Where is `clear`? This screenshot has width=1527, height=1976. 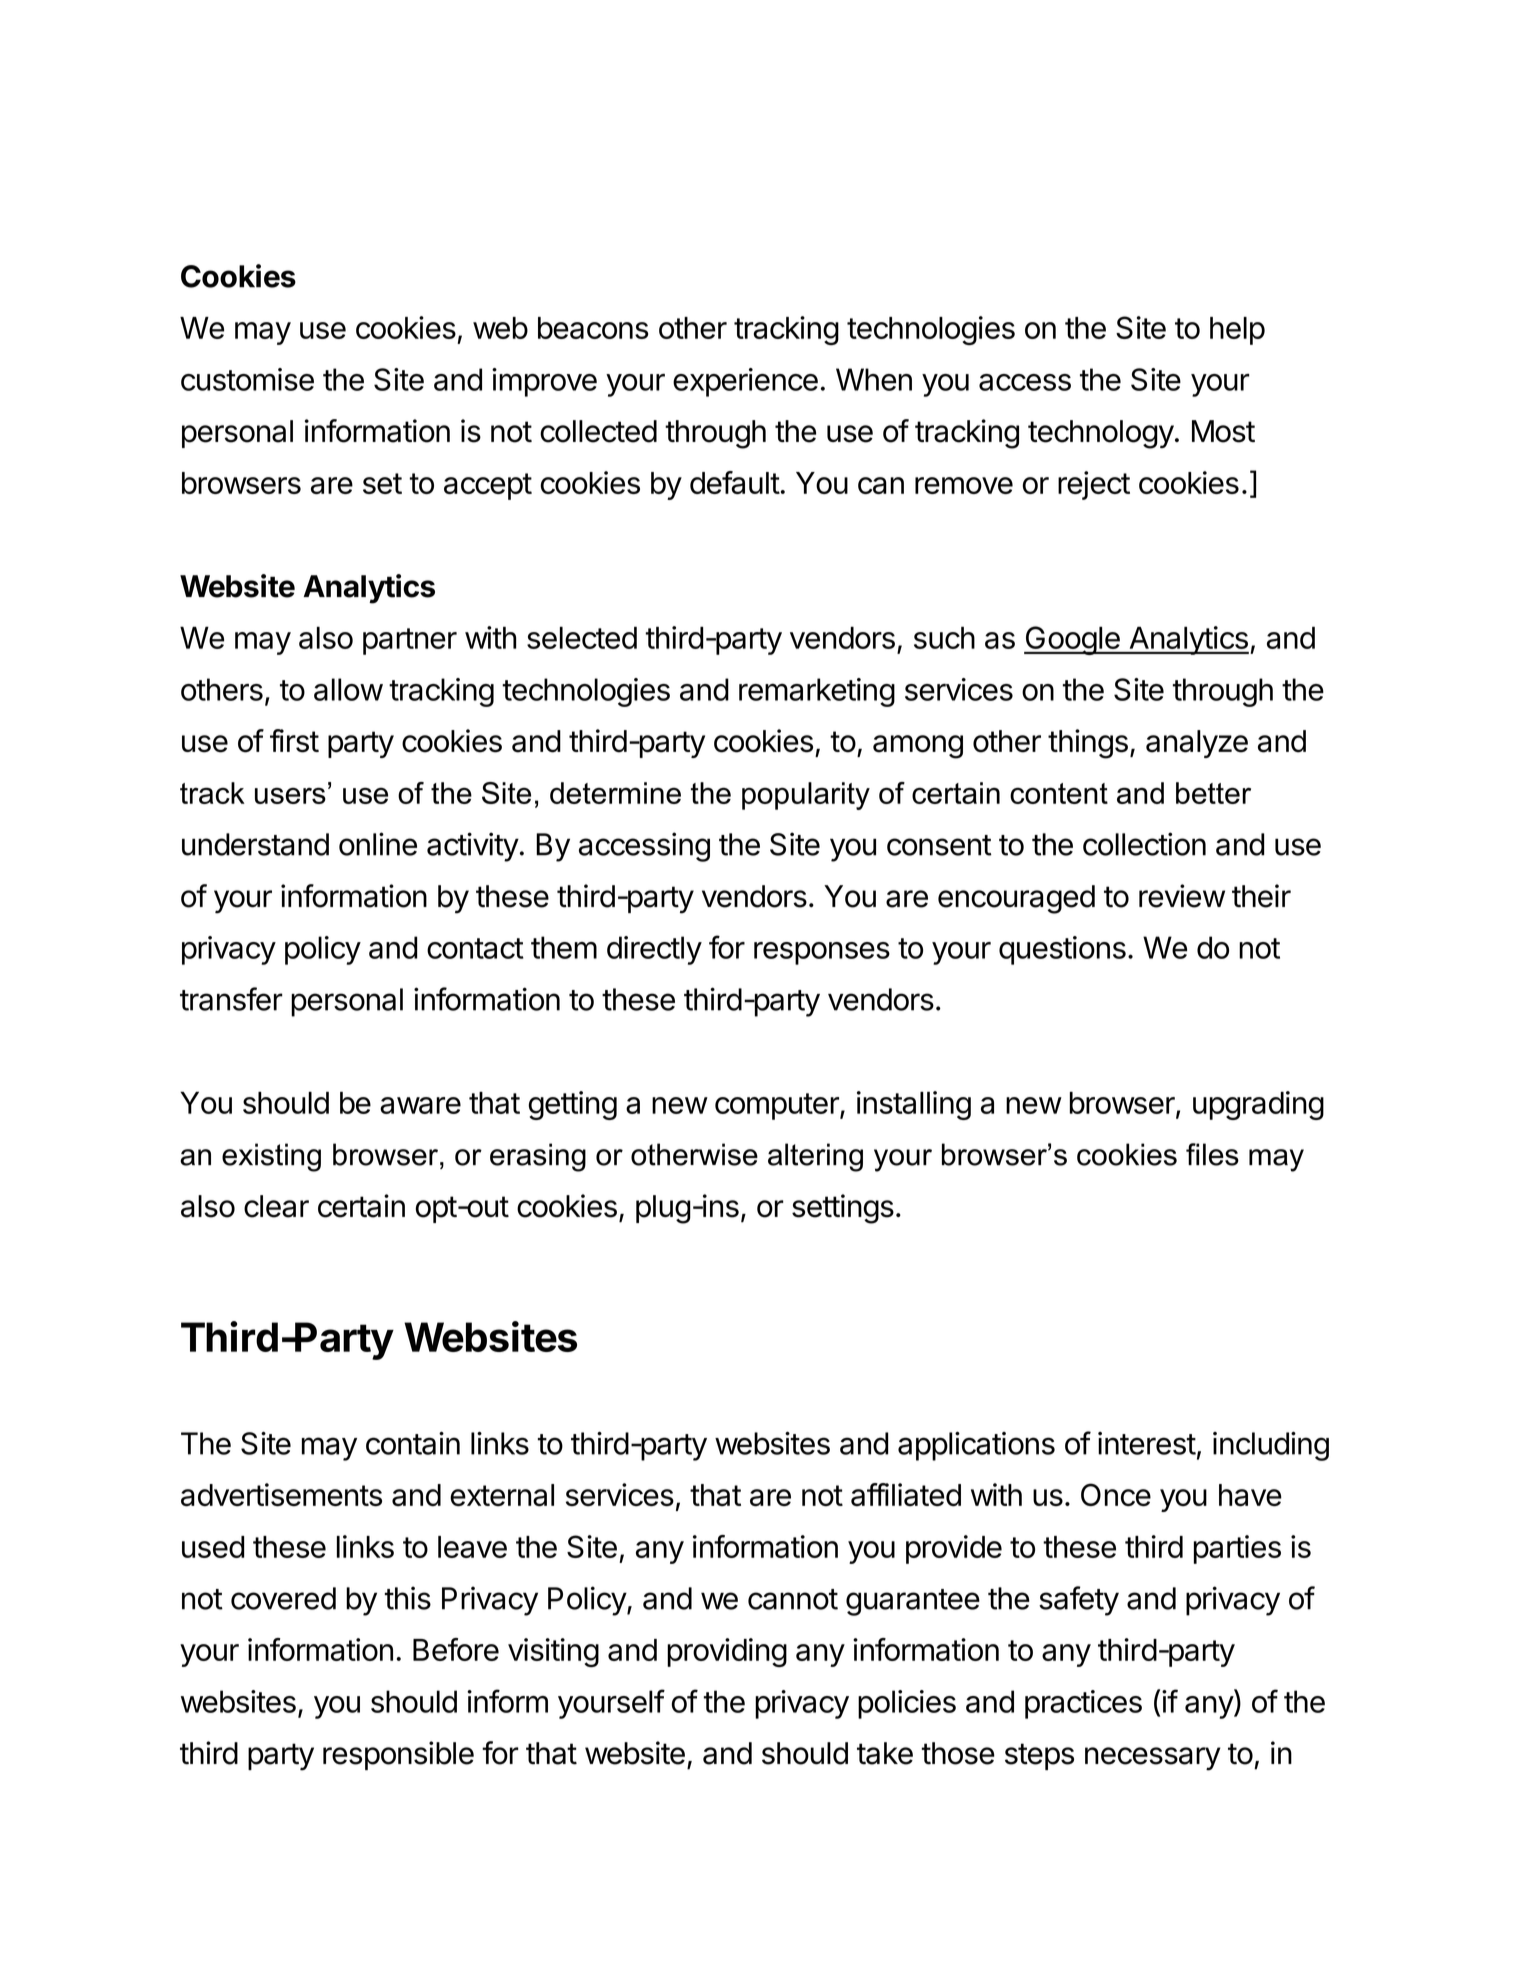
clear is located at coordinates (276, 1206).
